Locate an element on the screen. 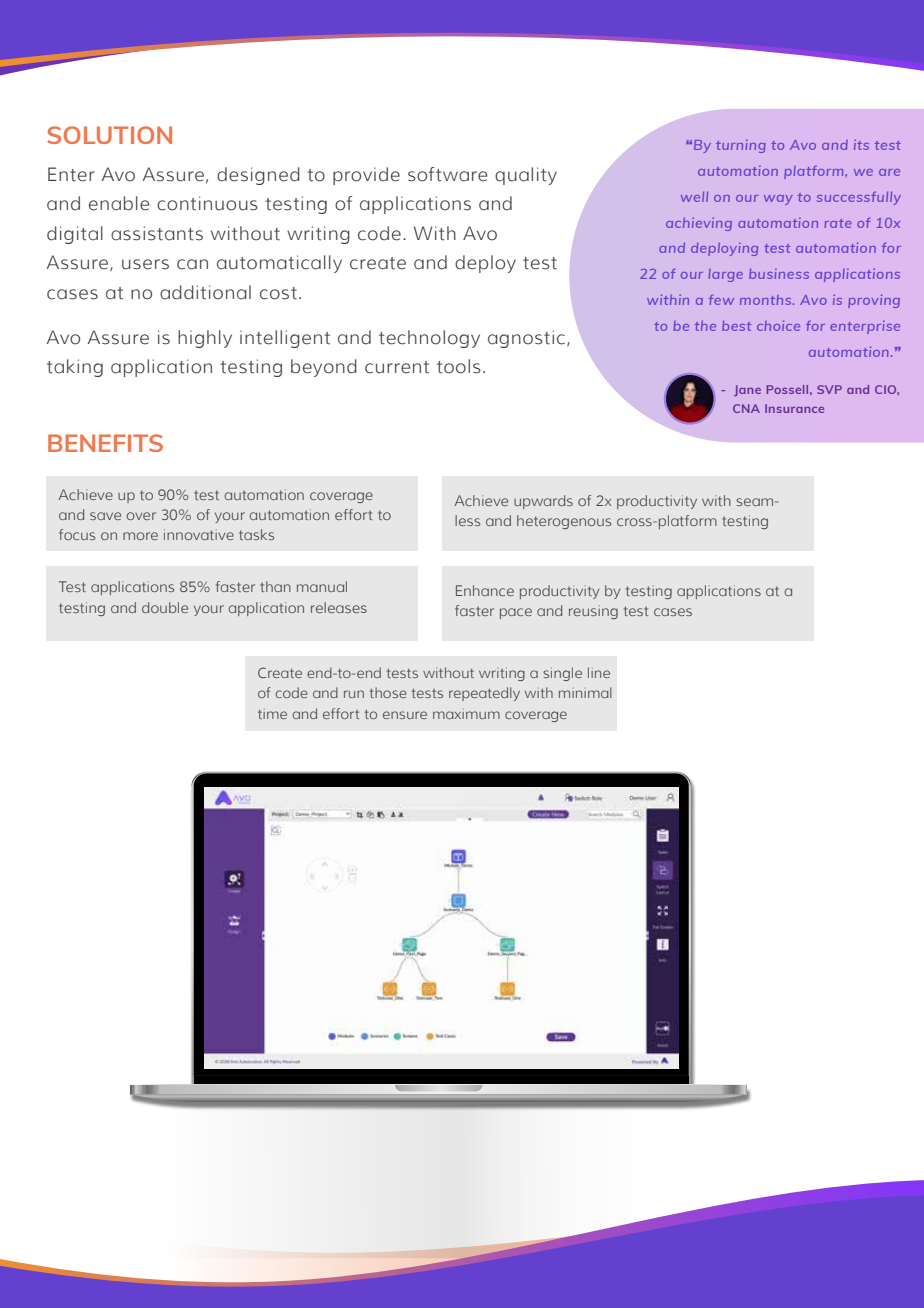 Image resolution: width=924 pixels, height=1308 pixels. time is located at coordinates (272, 714).
